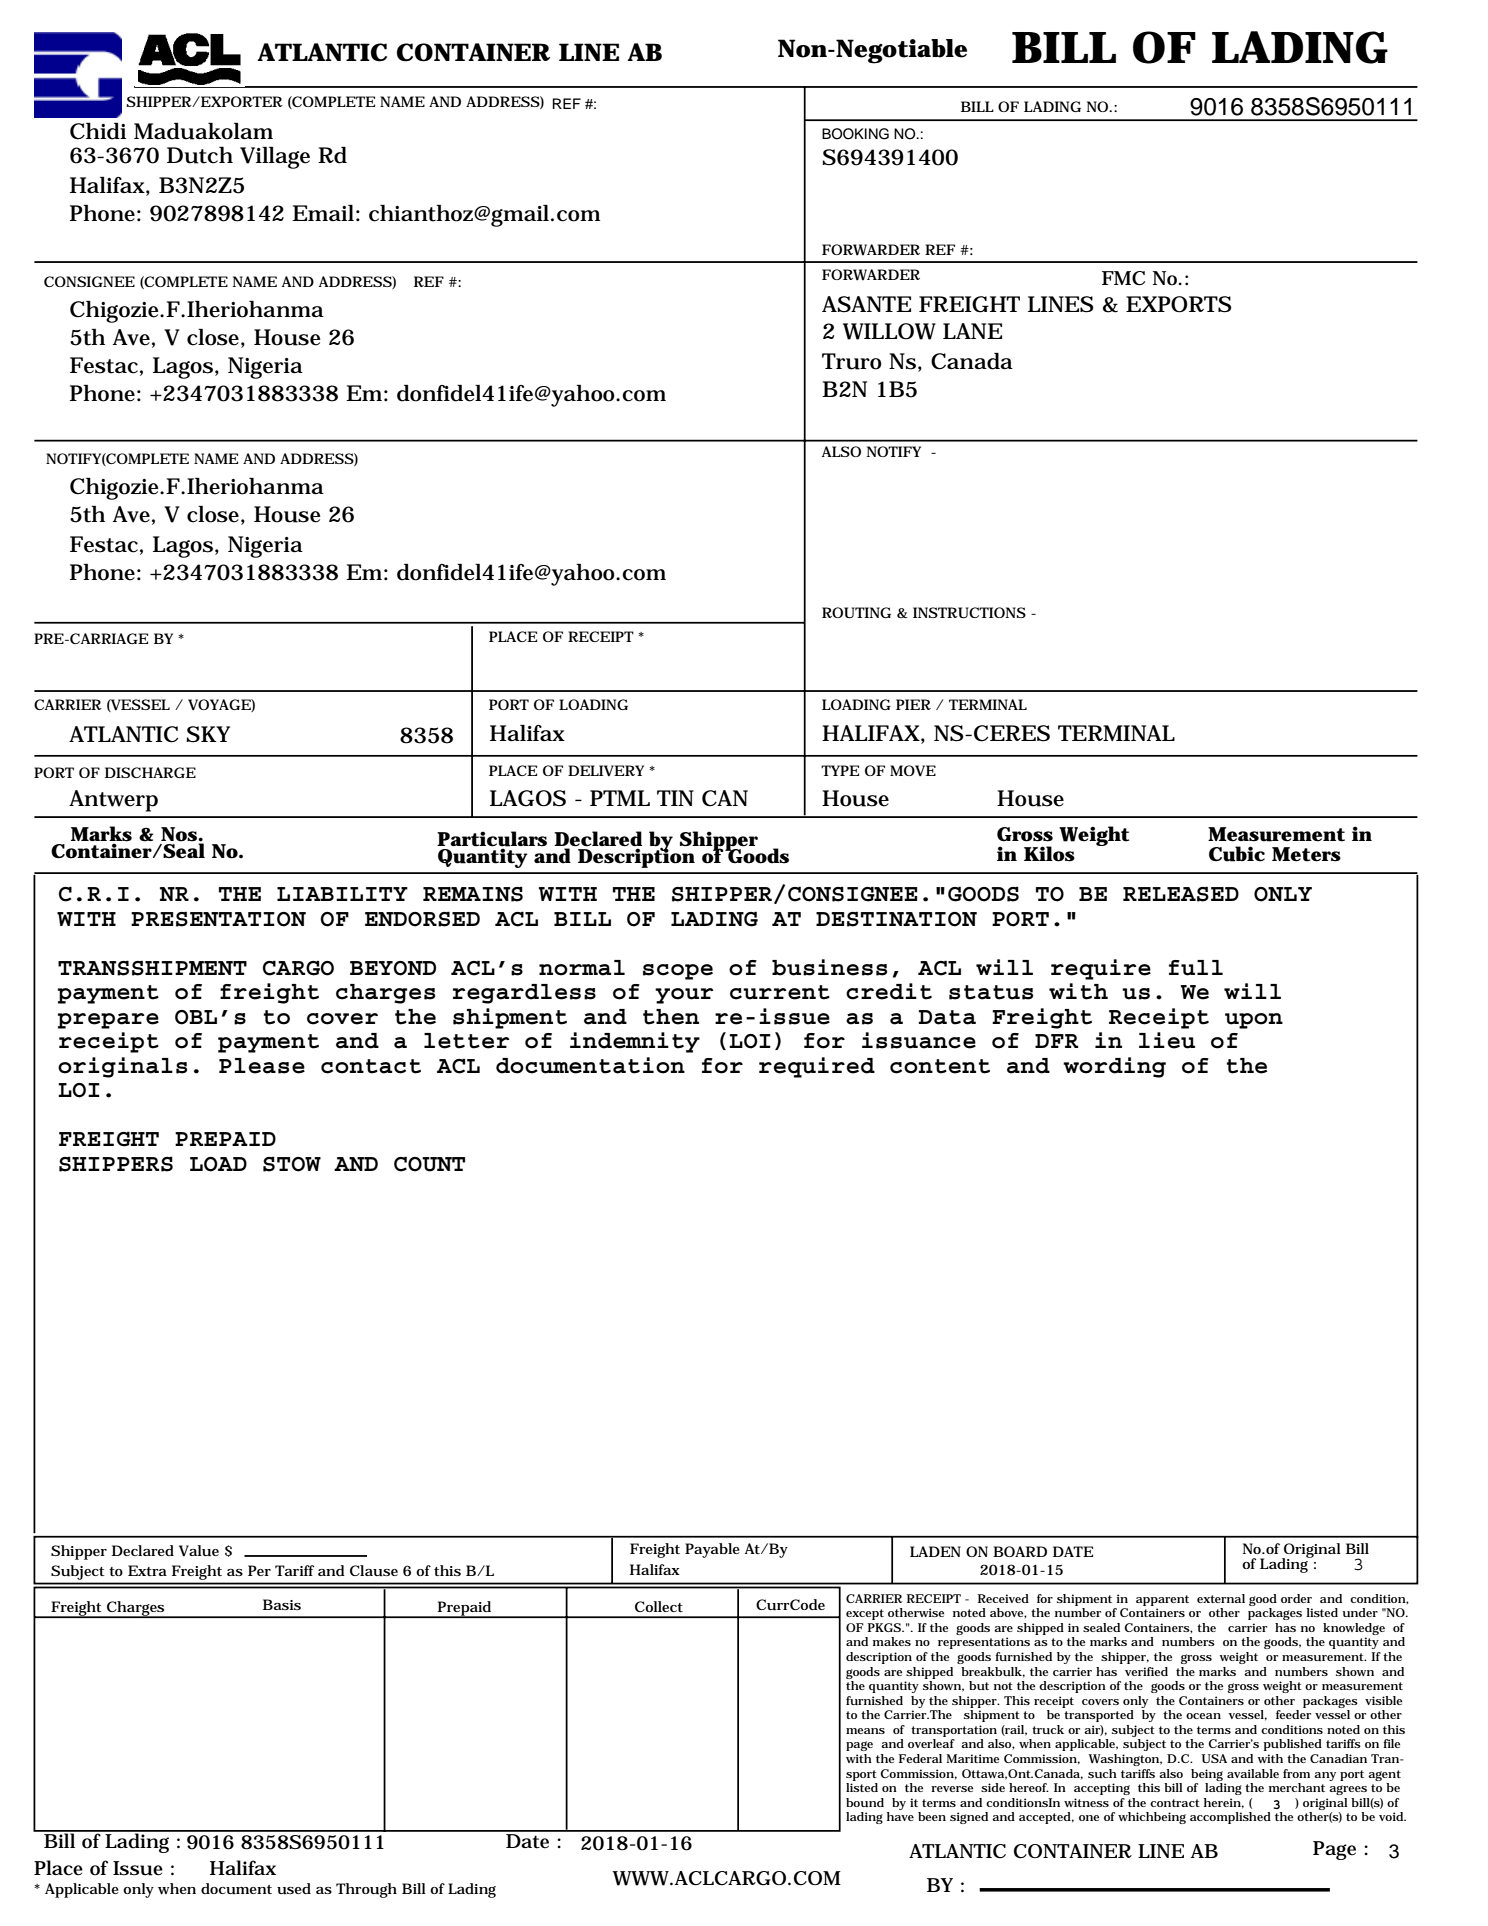 Image resolution: width=1488 pixels, height=1926 pixels. Describe the element at coordinates (1254, 1021) in the screenshot. I see `upon` at that location.
